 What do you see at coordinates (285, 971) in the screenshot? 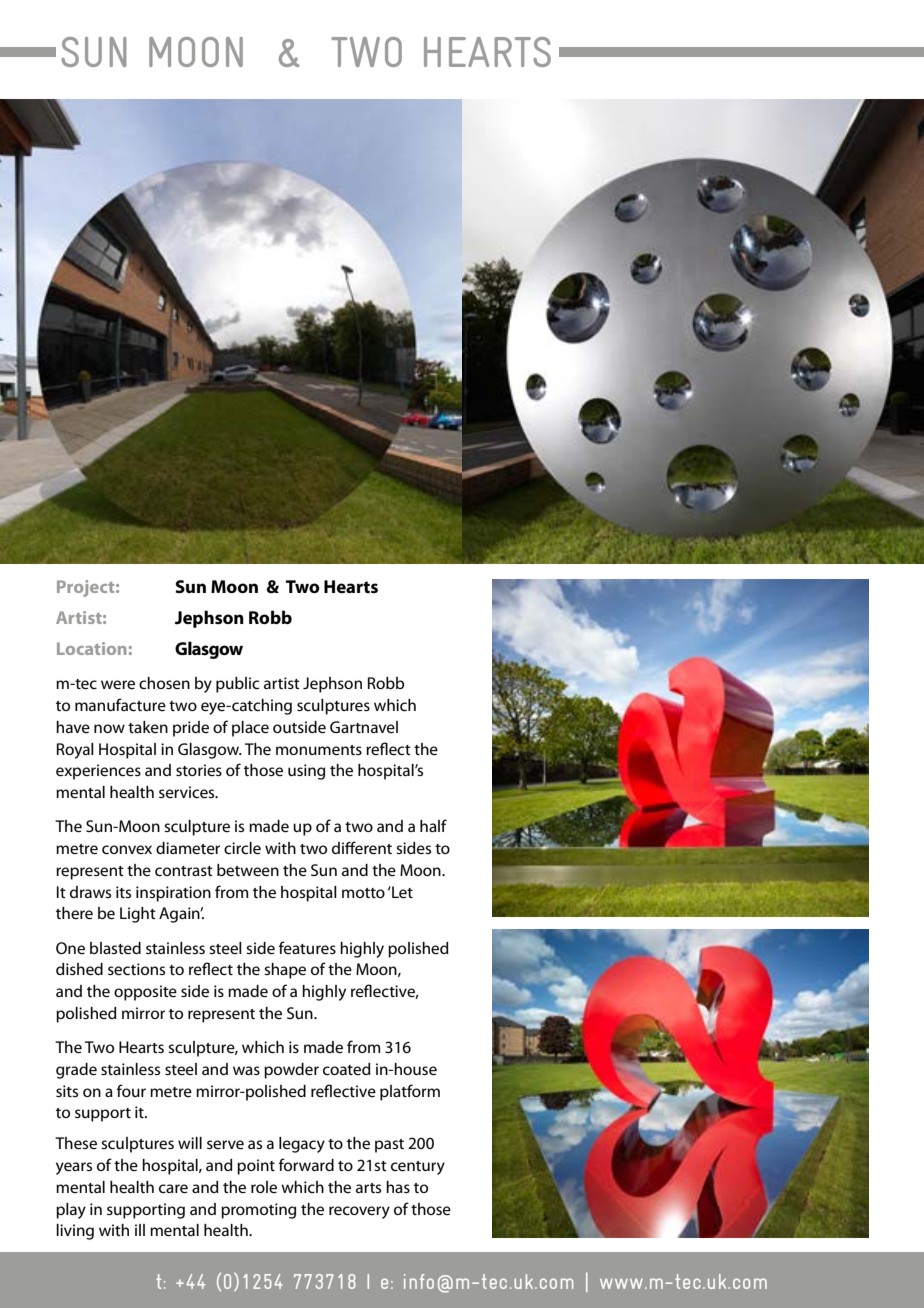
I see `shape` at bounding box center [285, 971].
